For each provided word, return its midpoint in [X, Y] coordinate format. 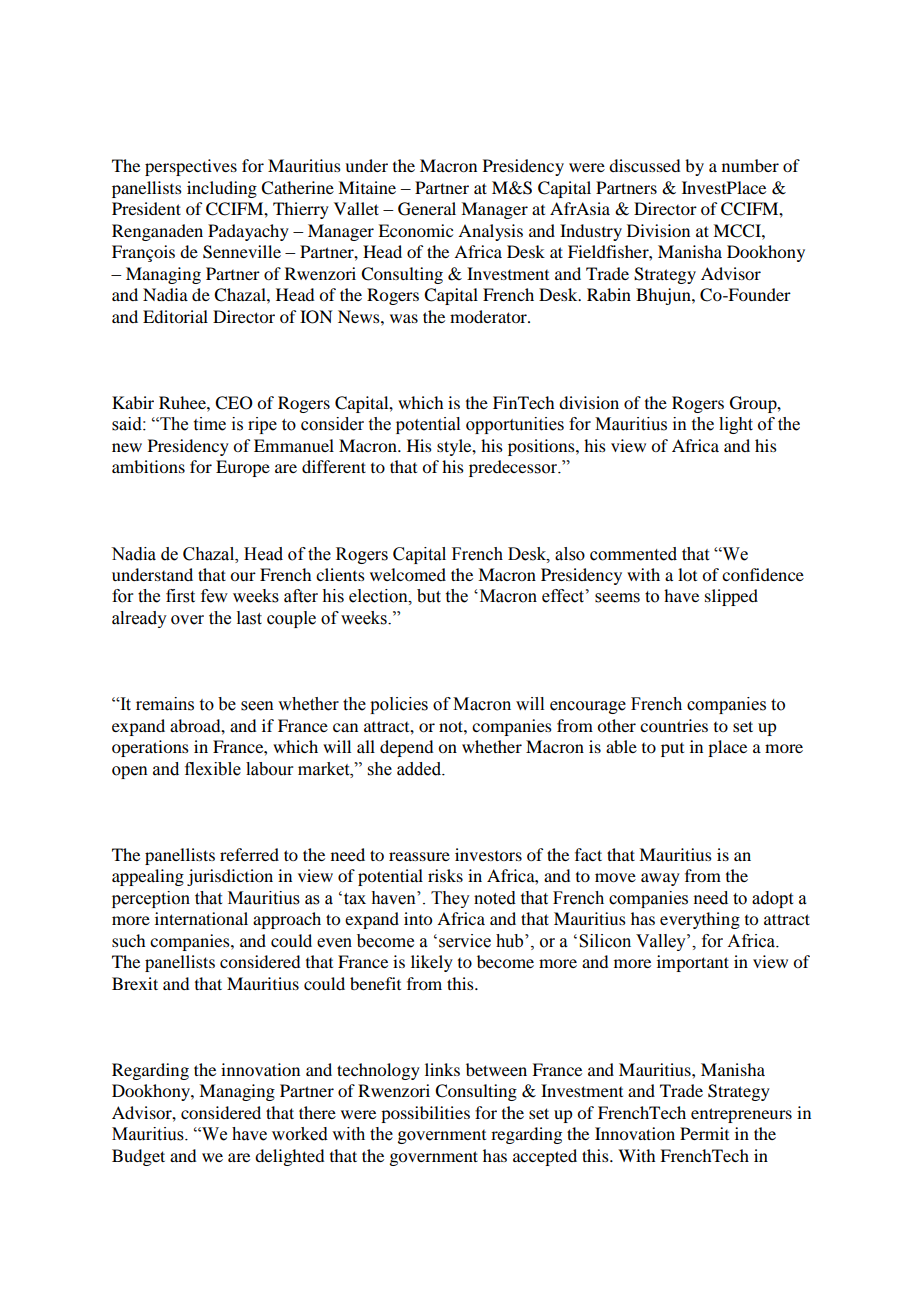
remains [165, 704]
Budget [138, 1157]
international [201, 918]
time [210, 424]
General [427, 209]
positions [542, 447]
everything [700, 920]
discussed [644, 165]
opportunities [515, 425]
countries [674, 725]
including [222, 189]
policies [399, 705]
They [450, 899]
